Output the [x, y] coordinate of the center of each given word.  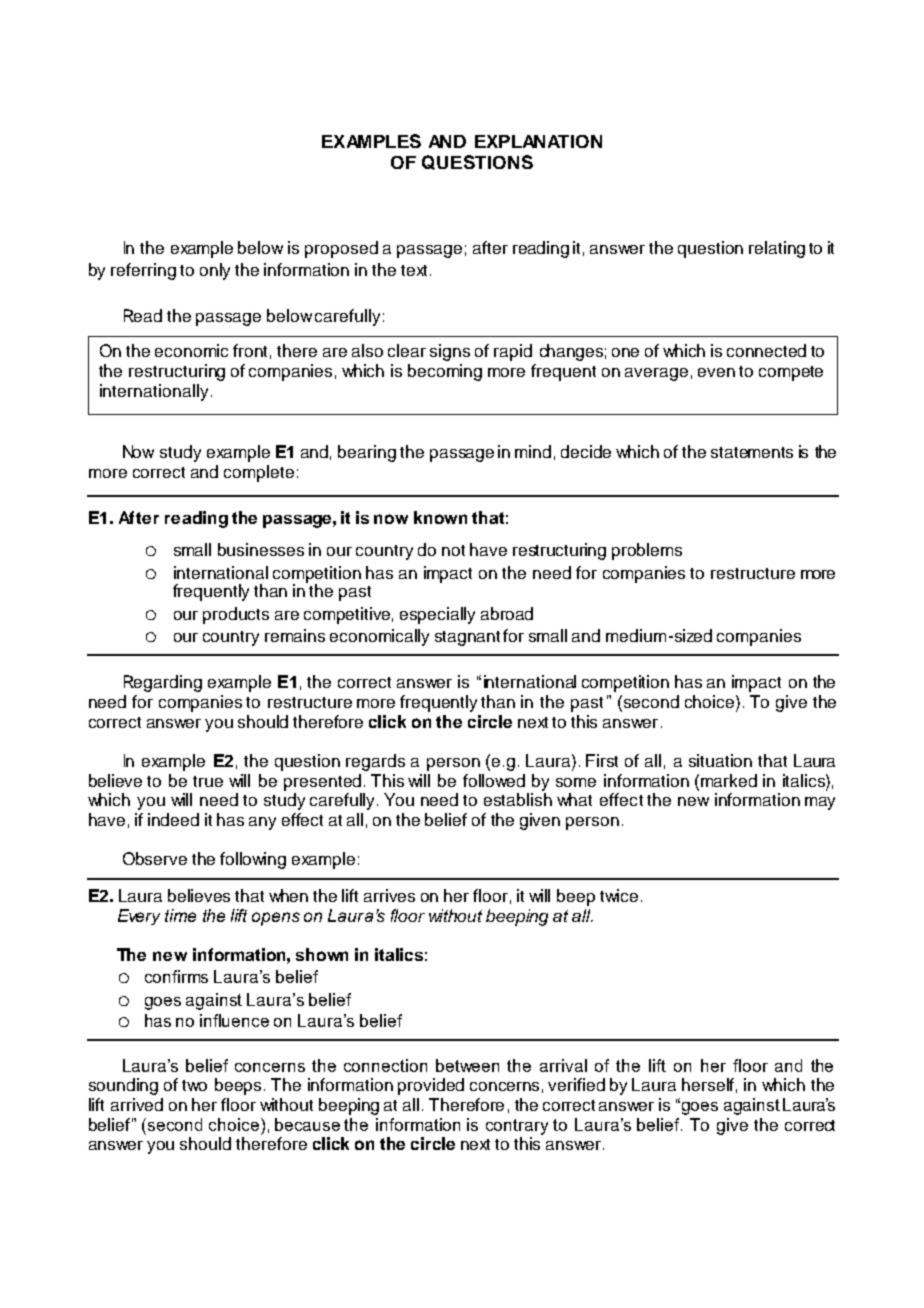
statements [752, 452]
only [215, 271]
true [208, 781]
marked [729, 780]
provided [431, 1086]
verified [576, 1084]
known [440, 517]
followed [494, 780]
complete [259, 473]
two [194, 1085]
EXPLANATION [538, 141]
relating [777, 249]
